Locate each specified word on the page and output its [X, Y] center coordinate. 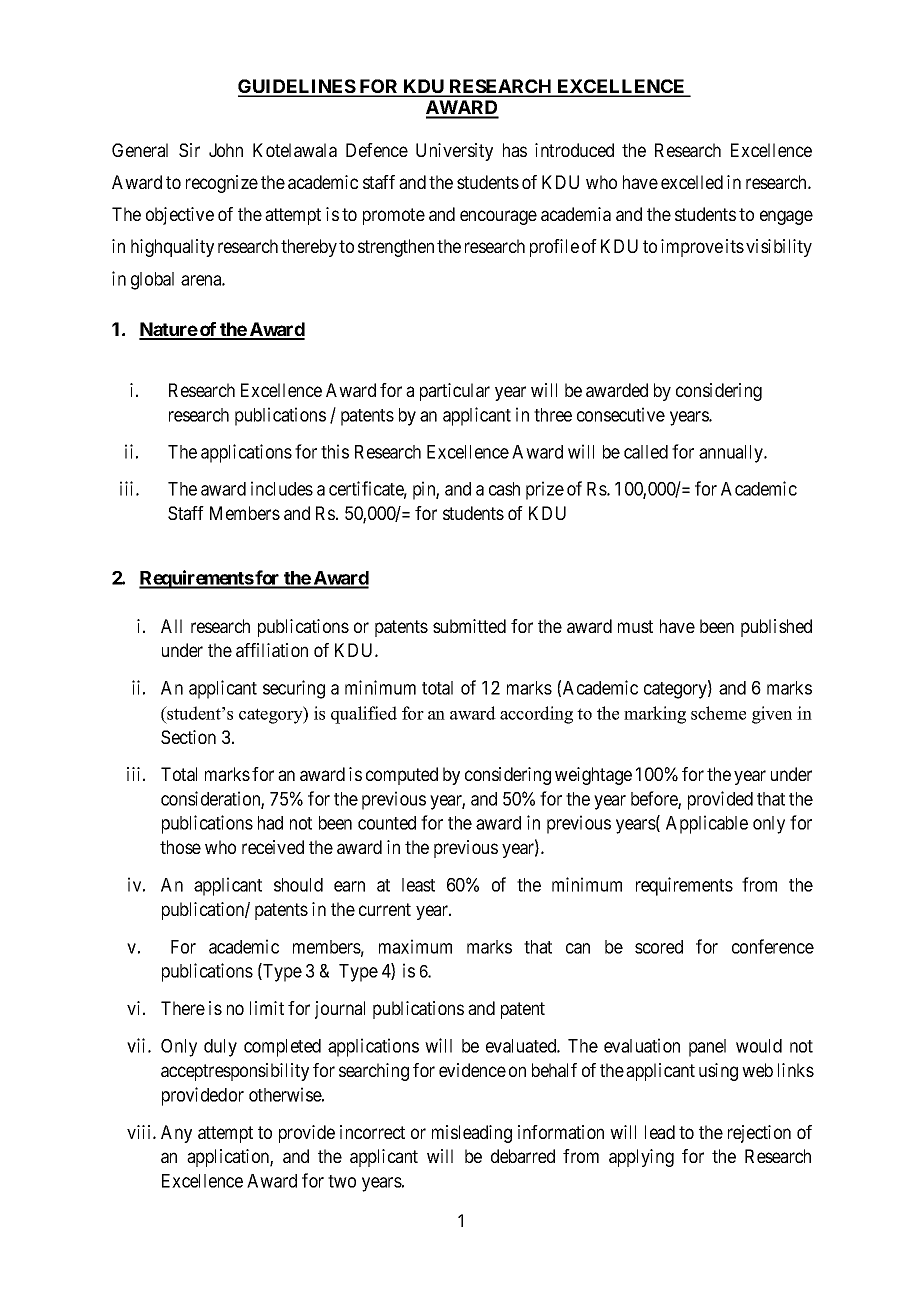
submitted [469, 626]
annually [732, 454]
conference [773, 946]
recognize [222, 184]
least [418, 885]
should [298, 885]
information [561, 1132]
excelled [692, 182]
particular [455, 392]
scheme [718, 713]
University [454, 152]
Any [176, 1134]
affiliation [272, 650]
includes [282, 488]
